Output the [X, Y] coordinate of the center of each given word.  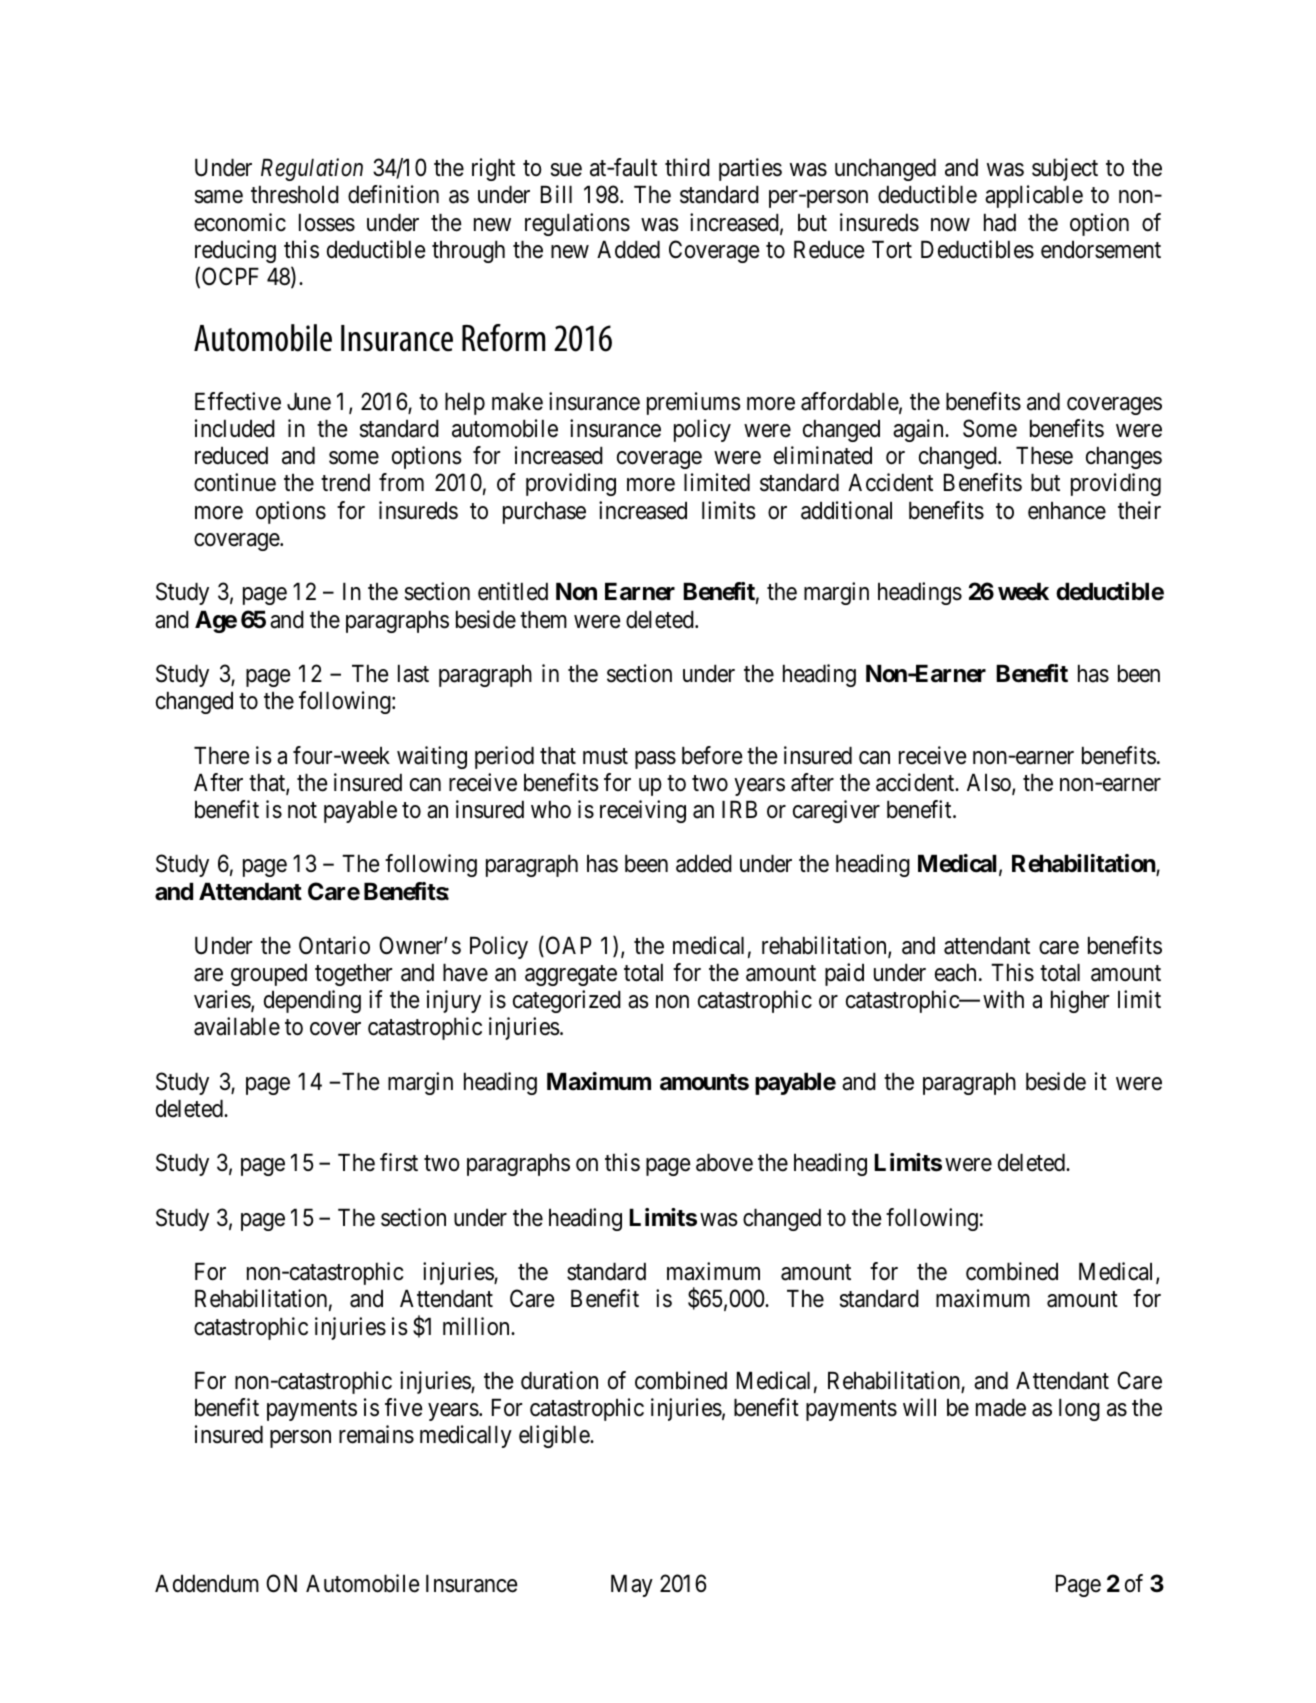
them [543, 620]
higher [1080, 1001]
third [687, 167]
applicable [1034, 196]
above [724, 1163]
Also [990, 784]
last [413, 674]
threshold [295, 195]
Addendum [207, 1584]
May [632, 1586]
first [399, 1162]
